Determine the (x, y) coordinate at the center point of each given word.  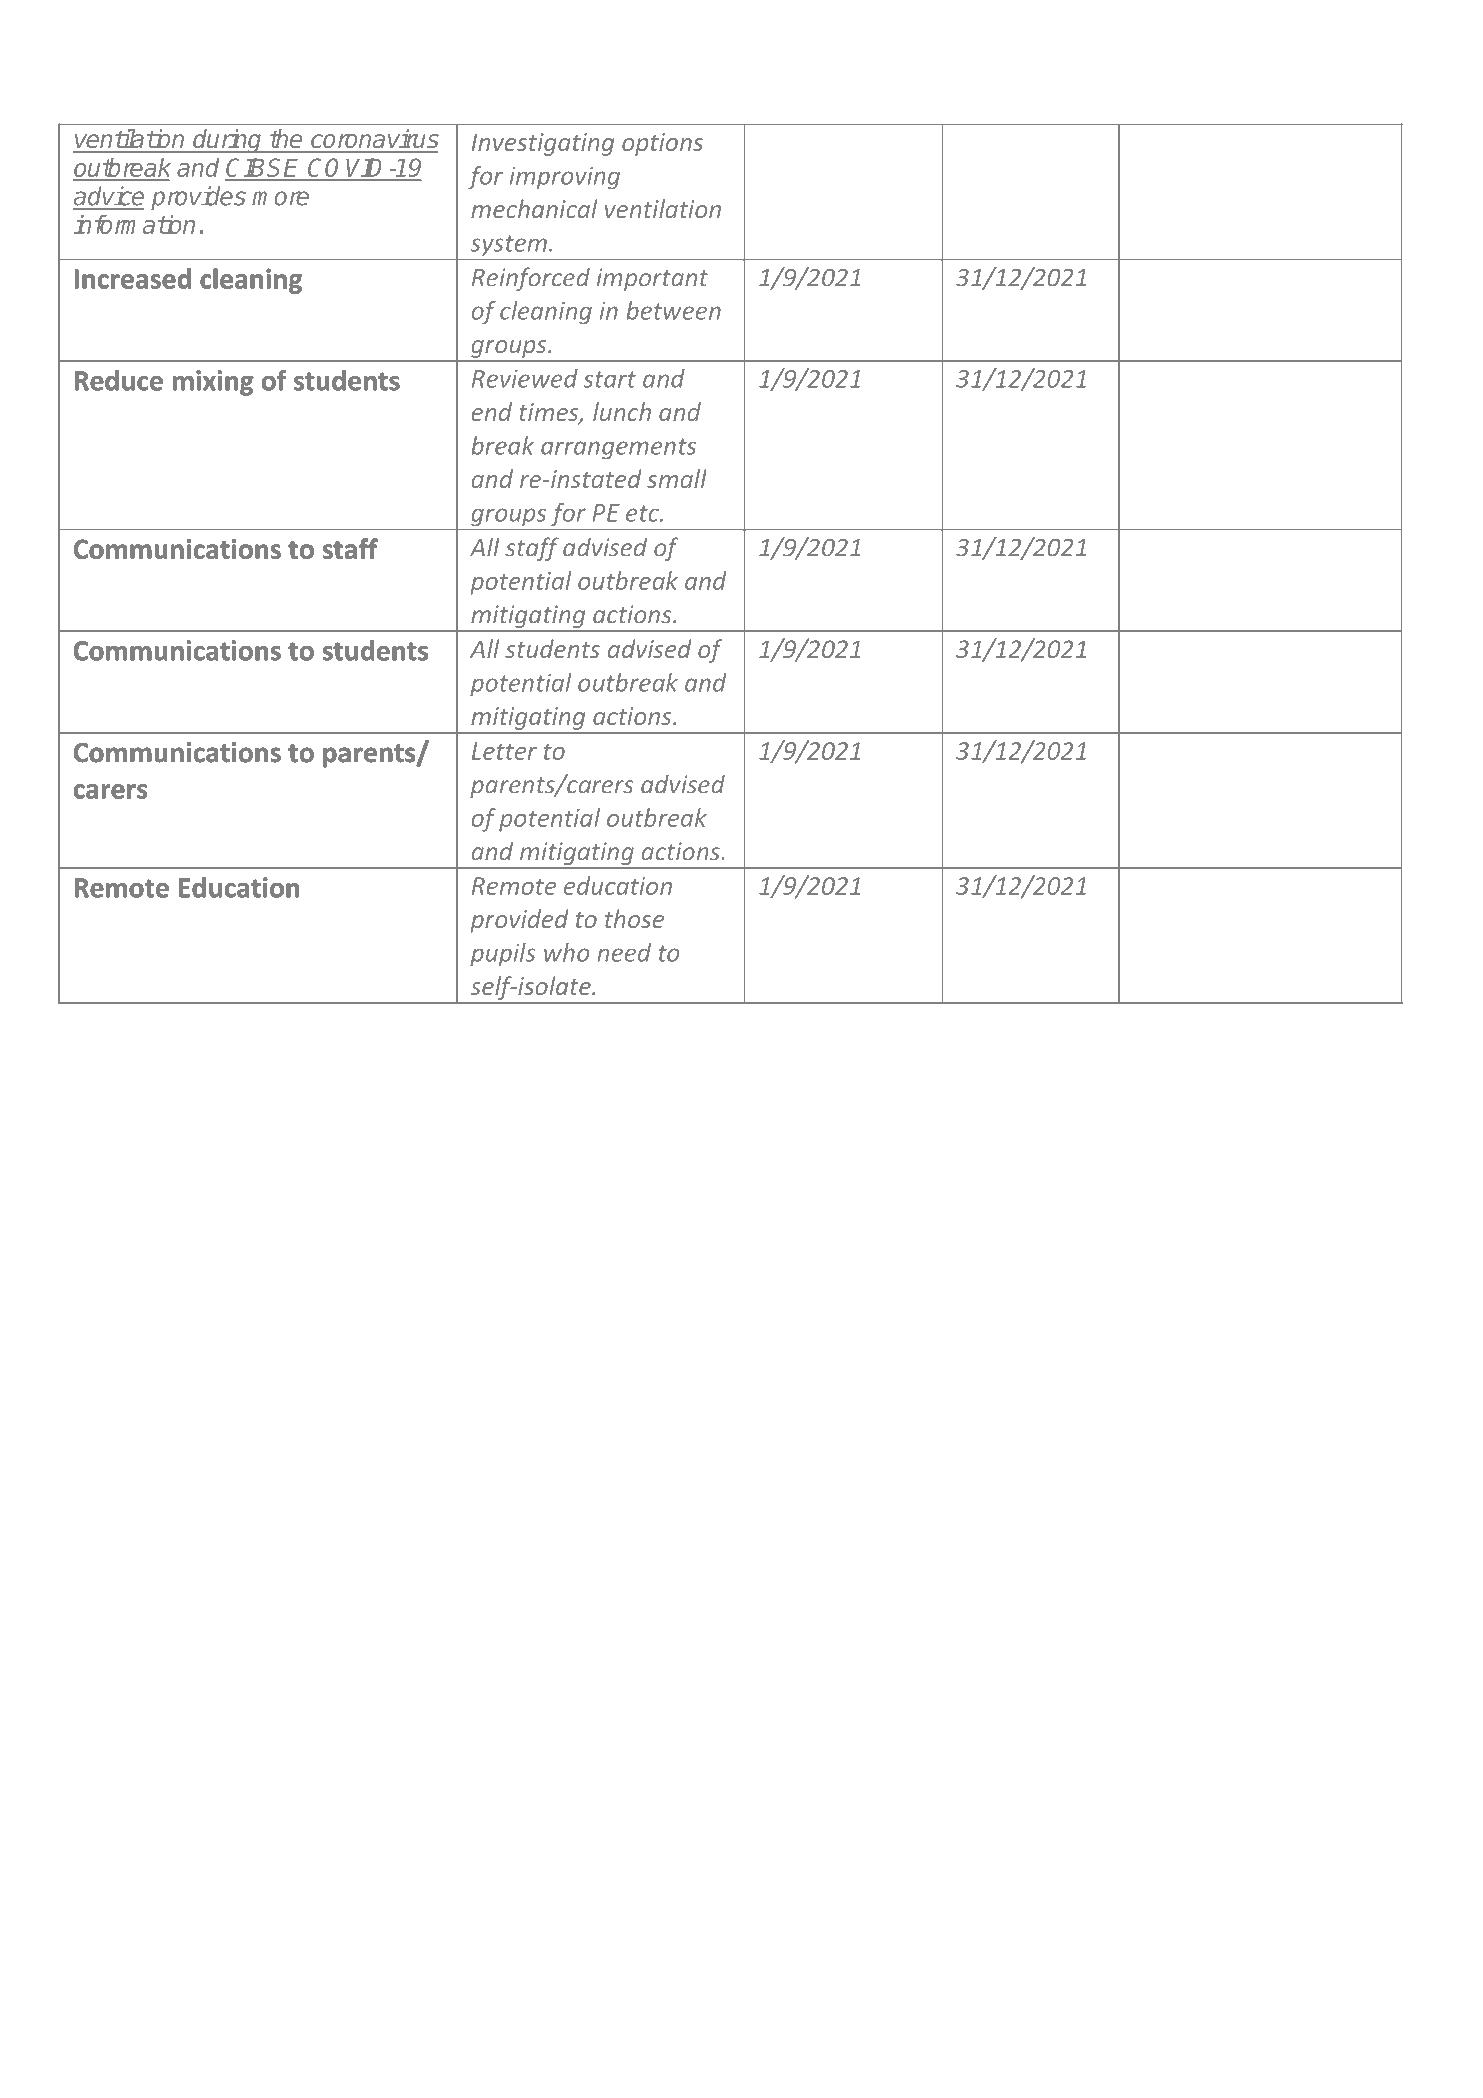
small (677, 478)
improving (565, 178)
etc (643, 513)
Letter (504, 751)
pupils (502, 955)
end (491, 411)
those (634, 918)
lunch (622, 411)
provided (519, 921)
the (286, 138)
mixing (213, 383)
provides (198, 198)
